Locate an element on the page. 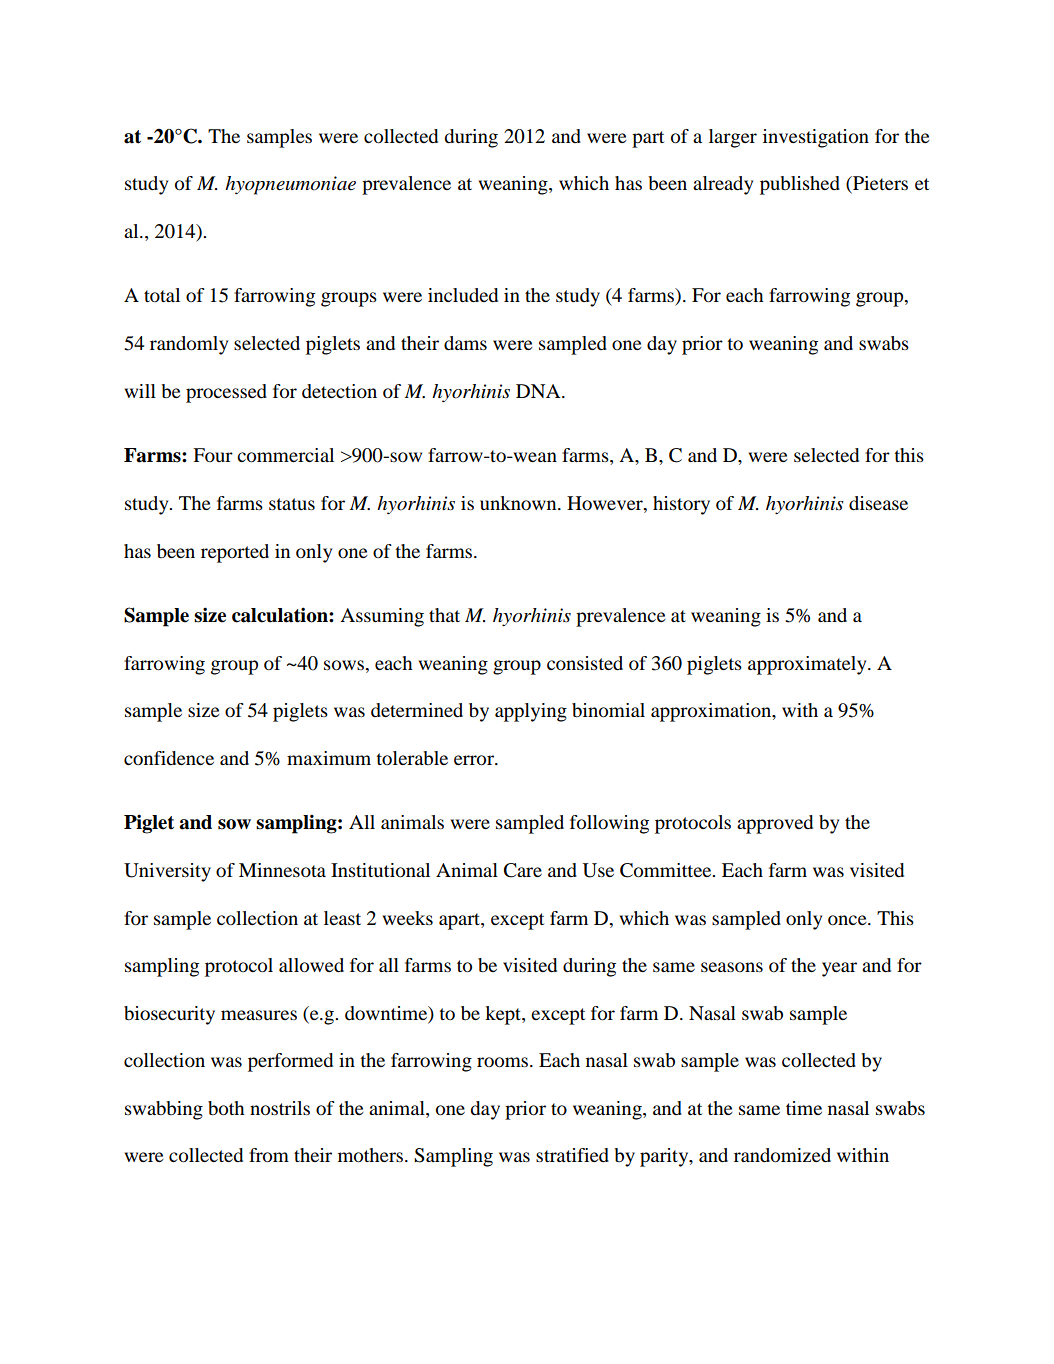  total is located at coordinates (162, 295).
